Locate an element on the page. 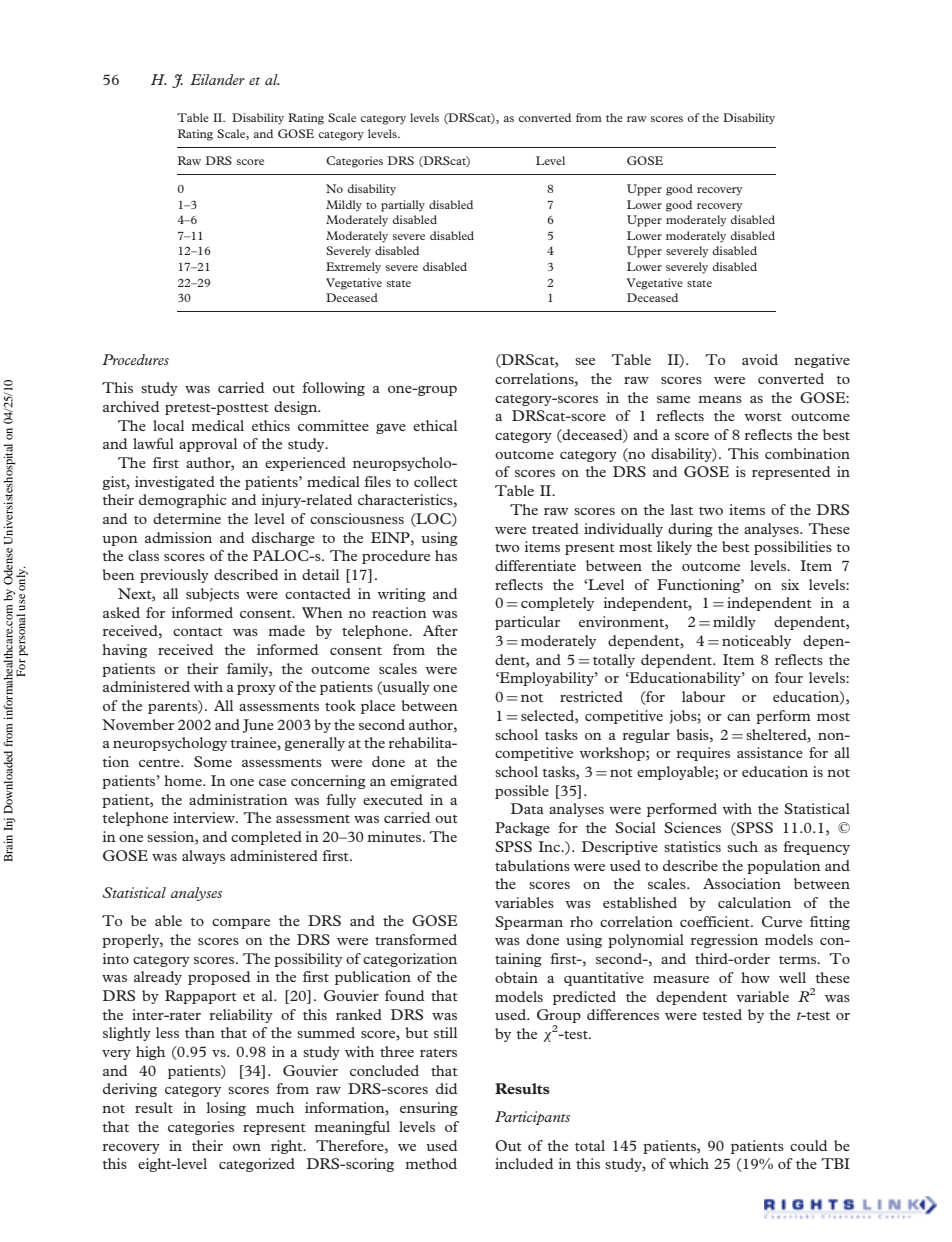 The height and width of the page is (1242, 952). losing is located at coordinates (226, 1109).
